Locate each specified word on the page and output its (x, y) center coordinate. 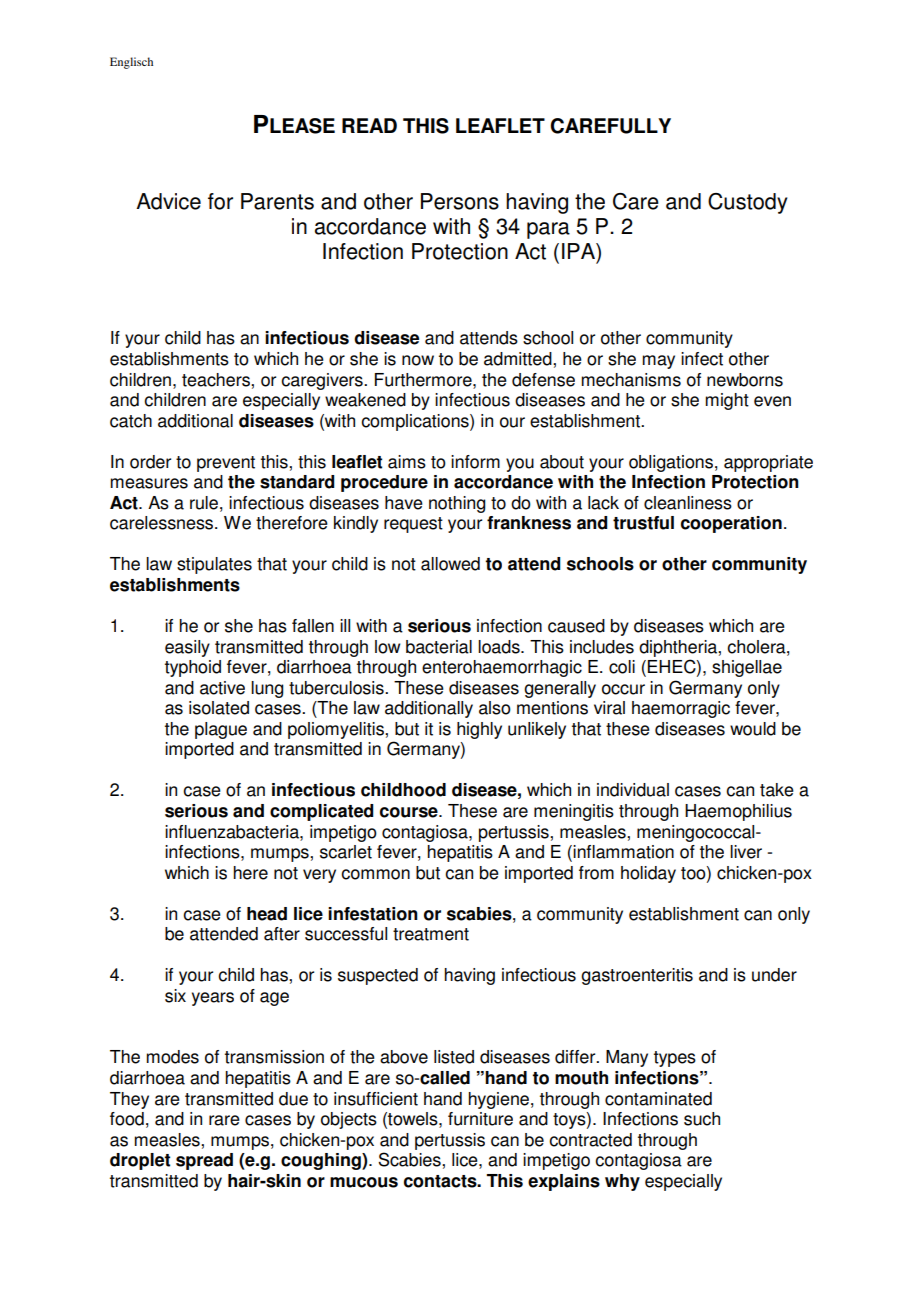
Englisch (131, 63)
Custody (748, 203)
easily (187, 648)
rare (224, 1120)
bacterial (439, 647)
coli (622, 667)
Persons (460, 201)
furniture (480, 1119)
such (702, 1119)
